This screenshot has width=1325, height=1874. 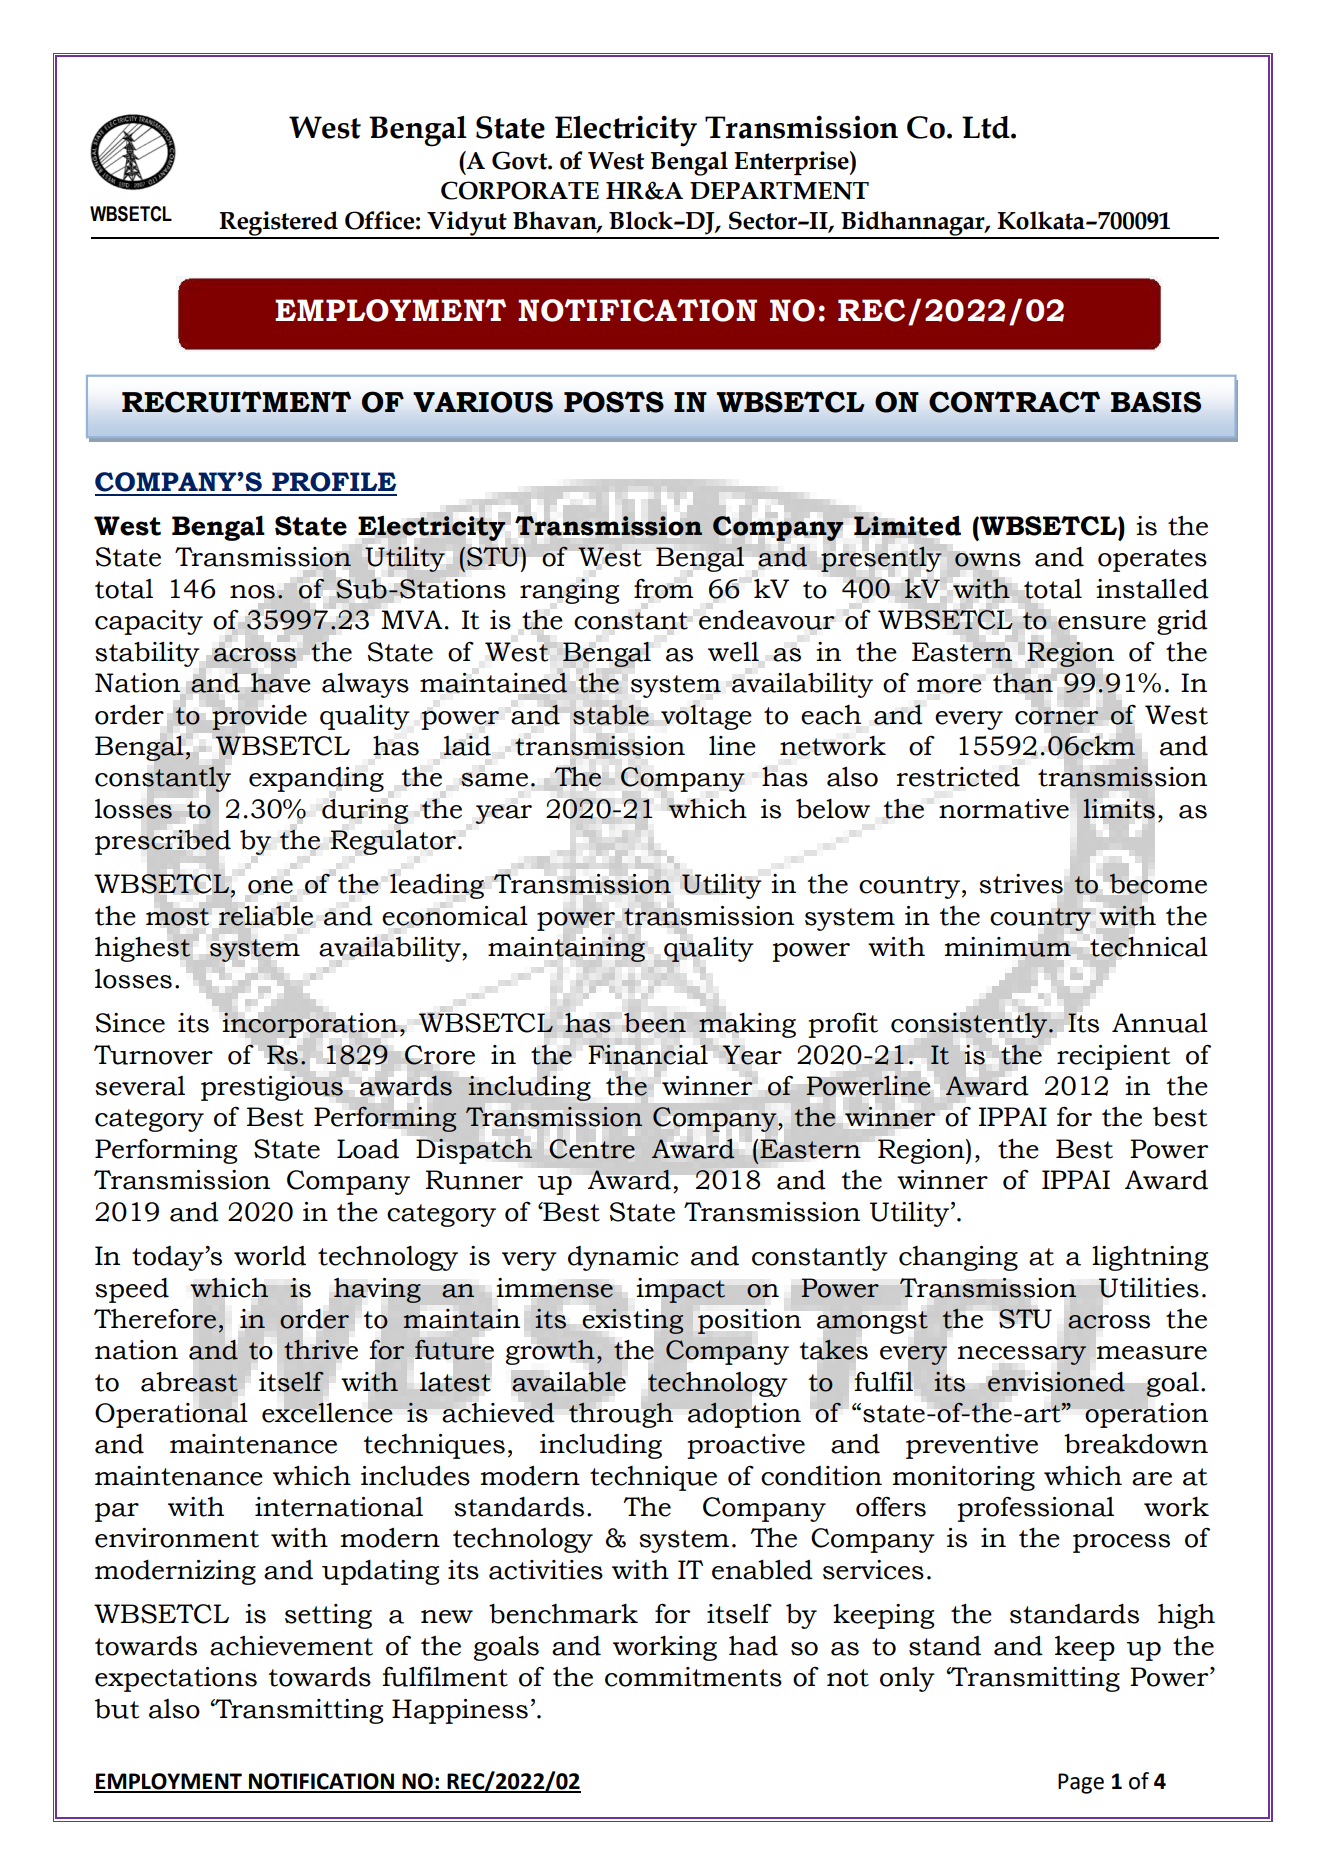 I want to click on several, so click(x=140, y=1086).
